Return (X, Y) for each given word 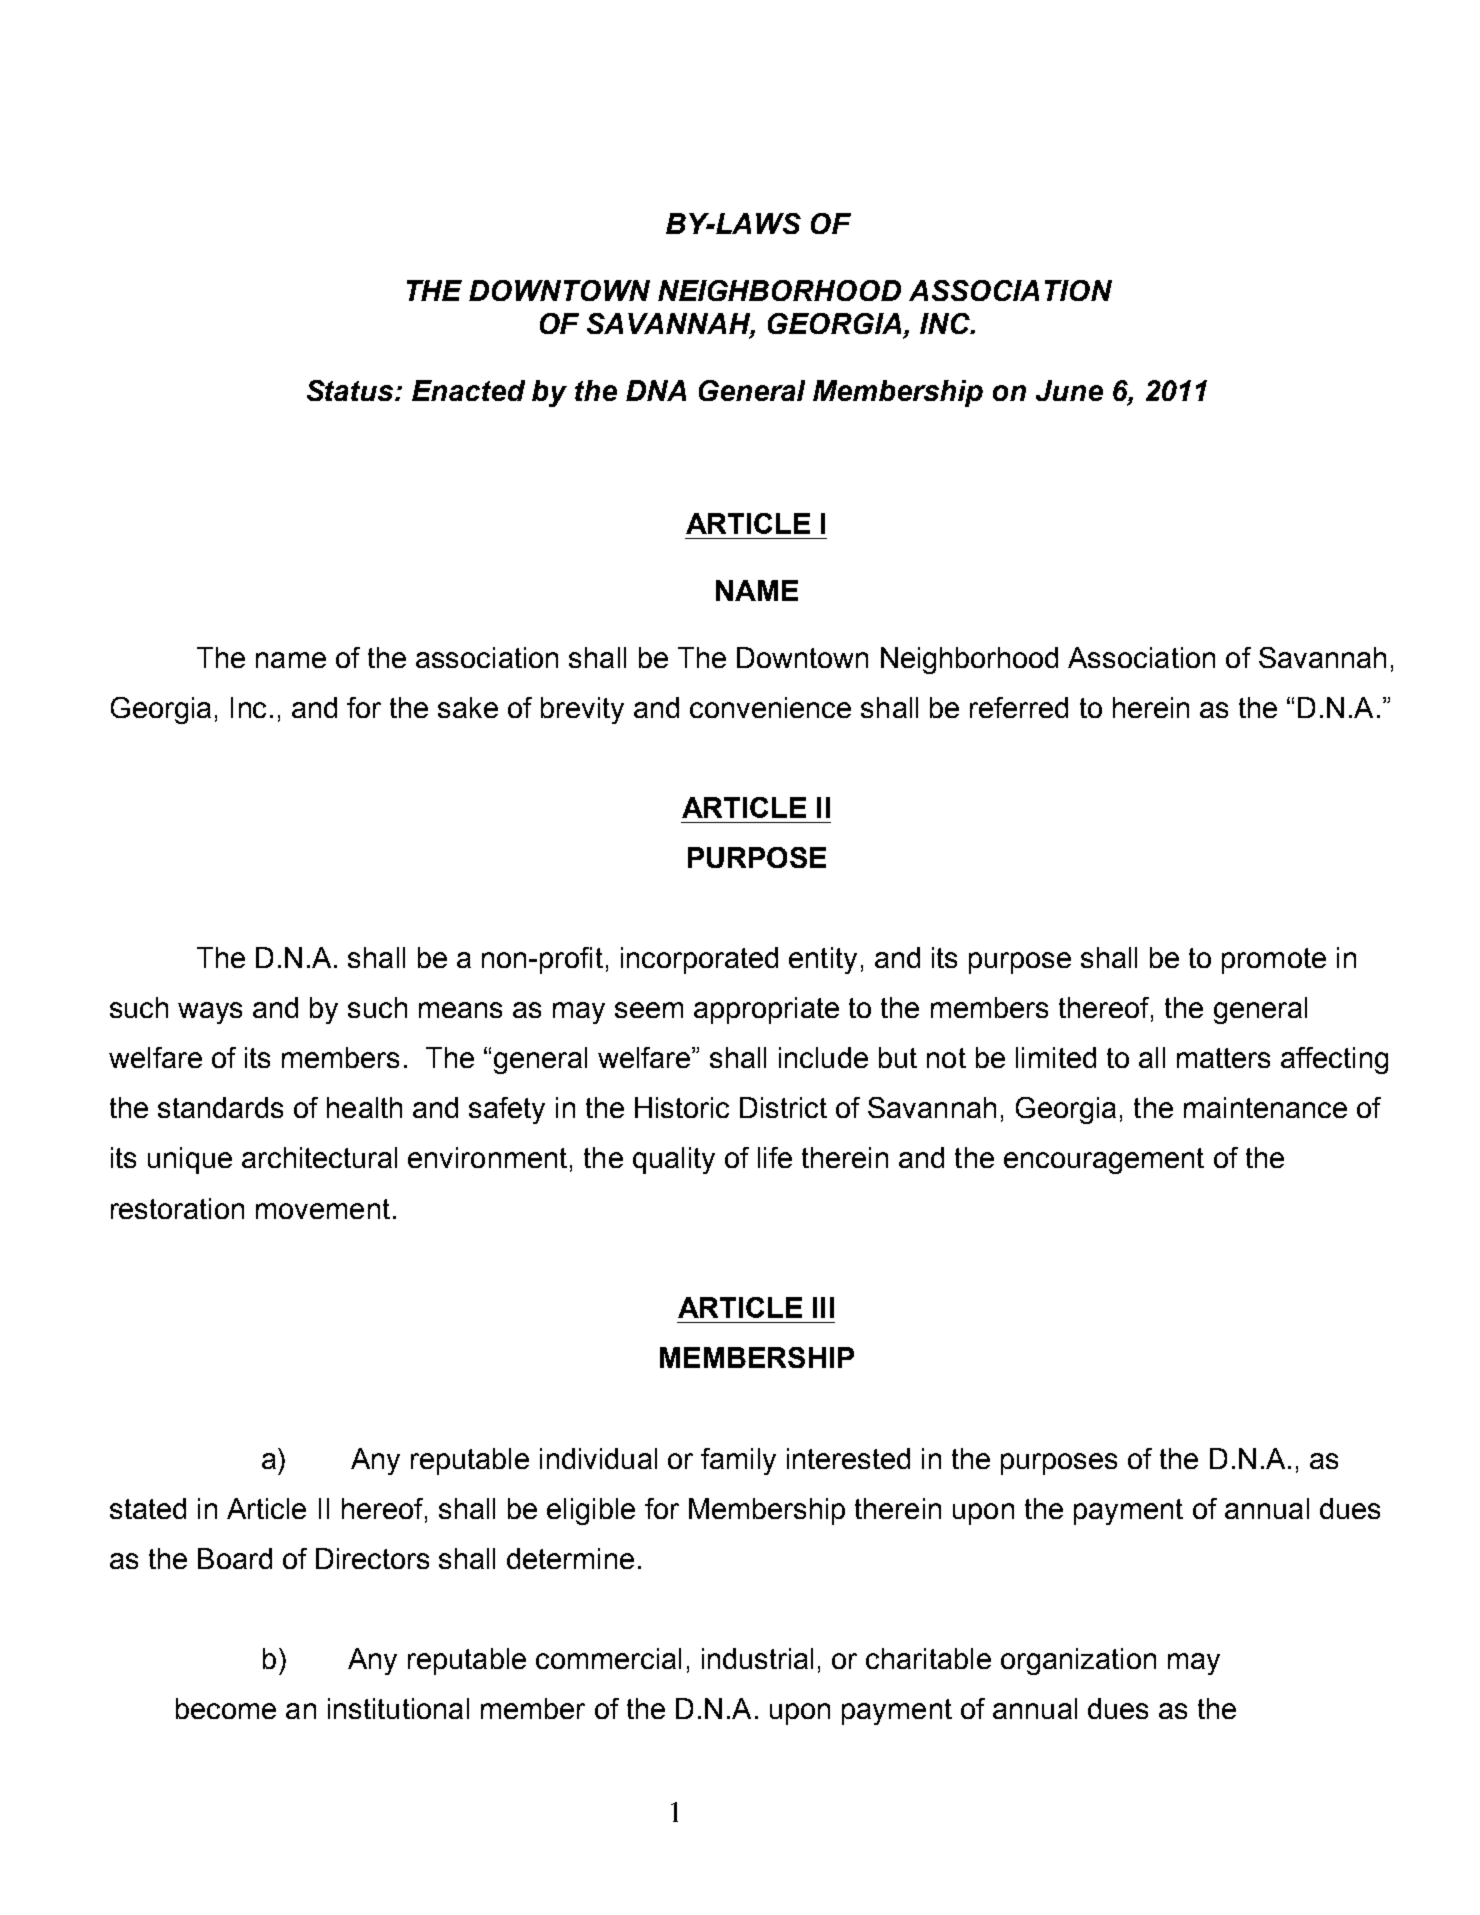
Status (351, 390)
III (823, 1307)
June (1069, 390)
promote (1274, 961)
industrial (757, 1658)
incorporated (699, 960)
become (226, 1708)
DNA (656, 390)
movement (323, 1209)
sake (468, 707)
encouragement (1104, 1161)
